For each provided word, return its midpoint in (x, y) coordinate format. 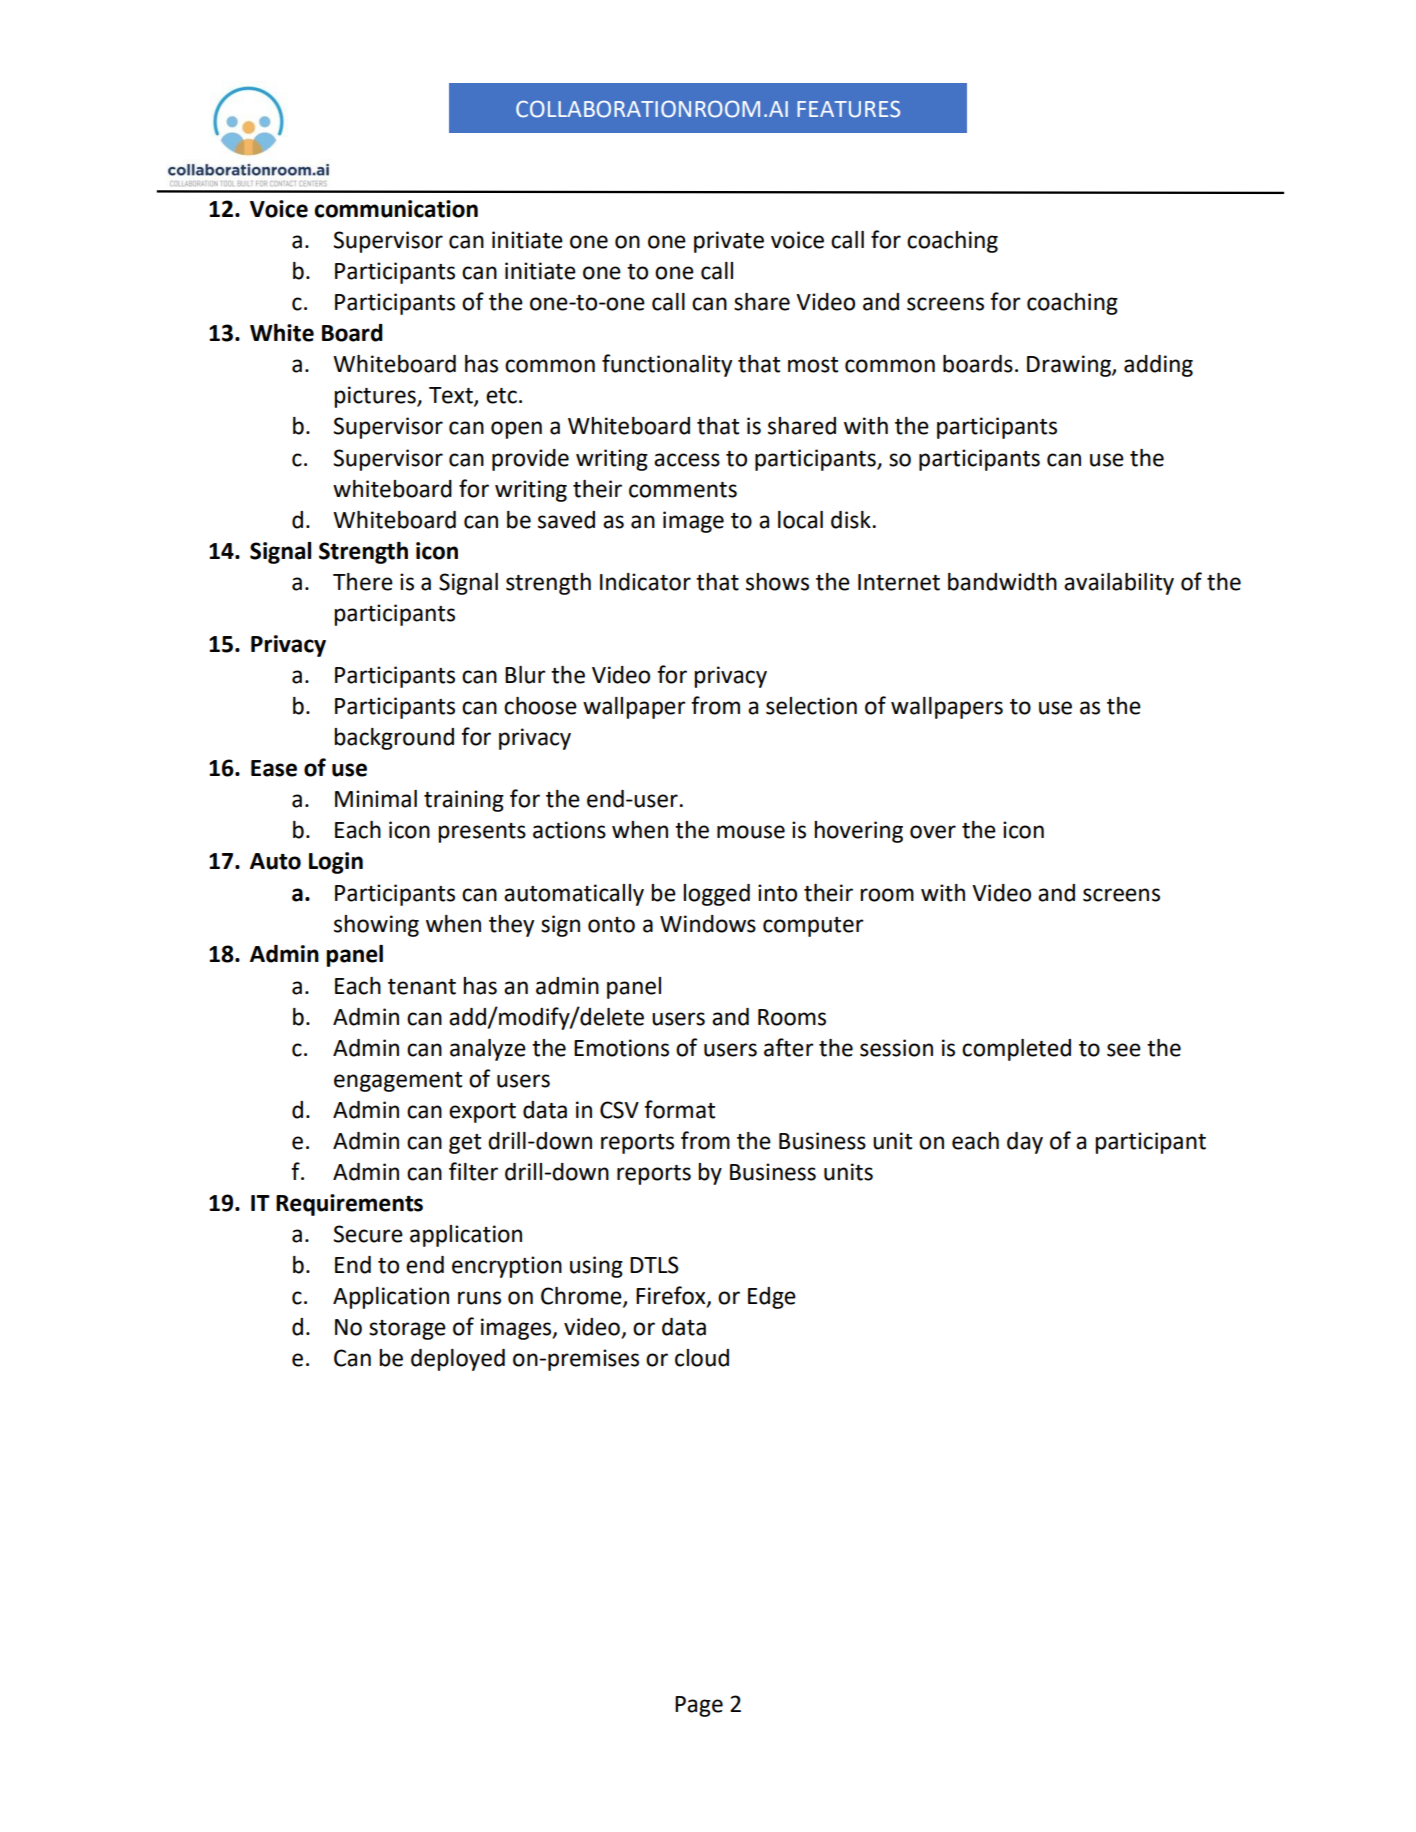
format (679, 1109)
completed (1016, 1050)
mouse (751, 832)
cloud (702, 1358)
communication (396, 209)
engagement (398, 1082)
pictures (376, 397)
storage (407, 1330)
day (1025, 1143)
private (729, 242)
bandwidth (1002, 582)
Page (699, 1706)
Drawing (1070, 366)
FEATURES (848, 109)
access (687, 460)
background (394, 739)
